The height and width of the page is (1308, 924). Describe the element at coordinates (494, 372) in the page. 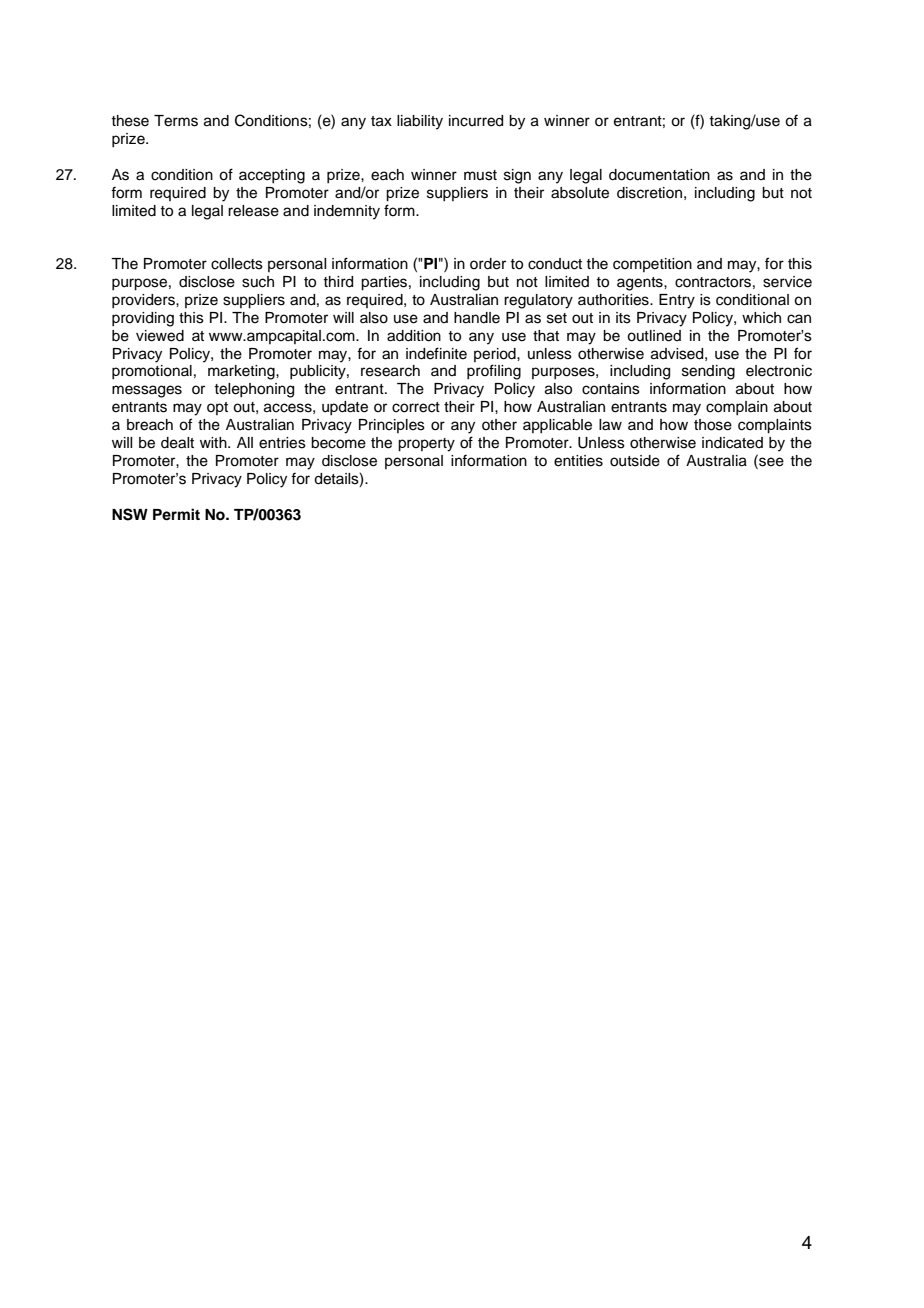

I see `profiling` at that location.
